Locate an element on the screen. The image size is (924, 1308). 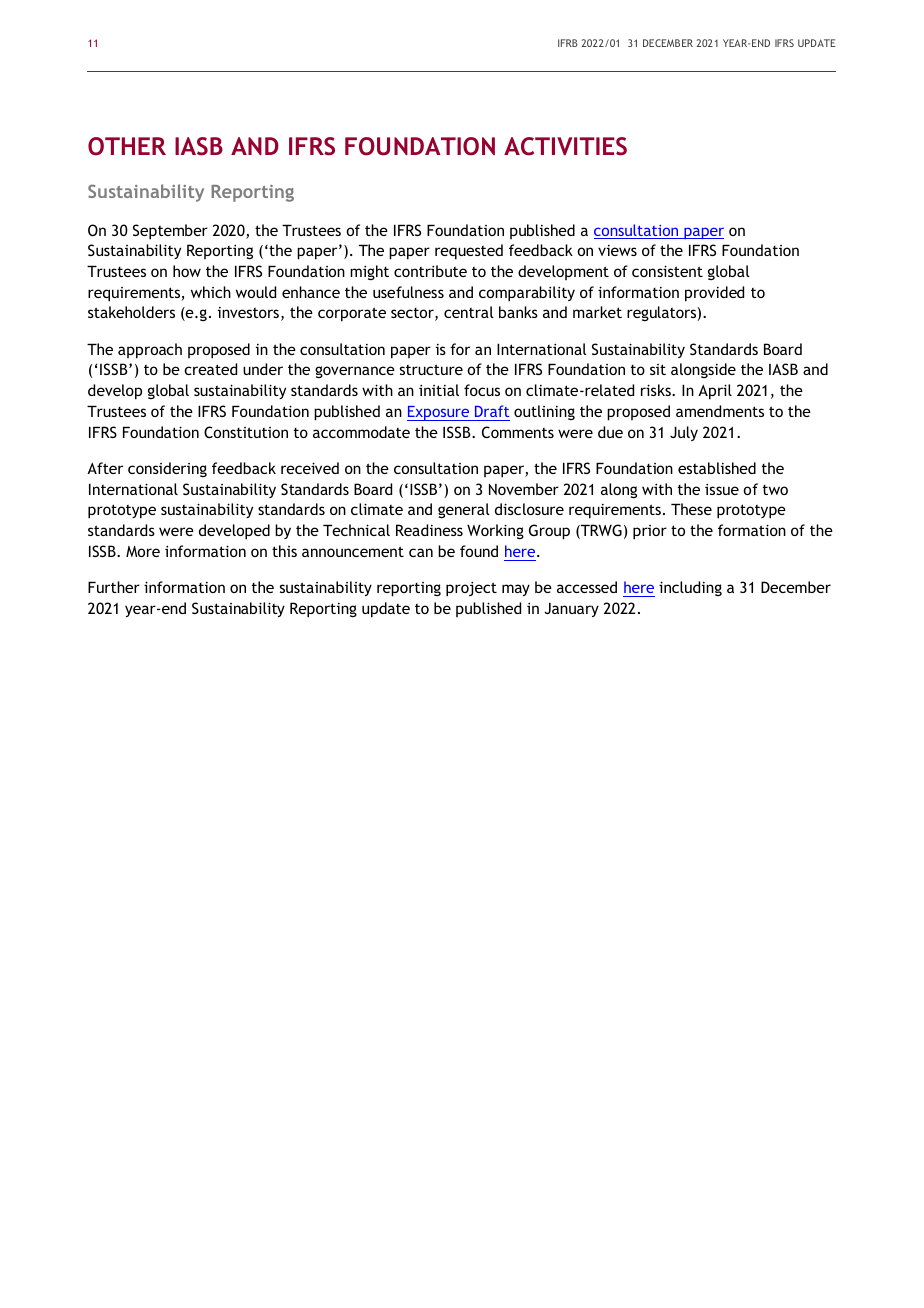
OTHER is located at coordinates (127, 146).
